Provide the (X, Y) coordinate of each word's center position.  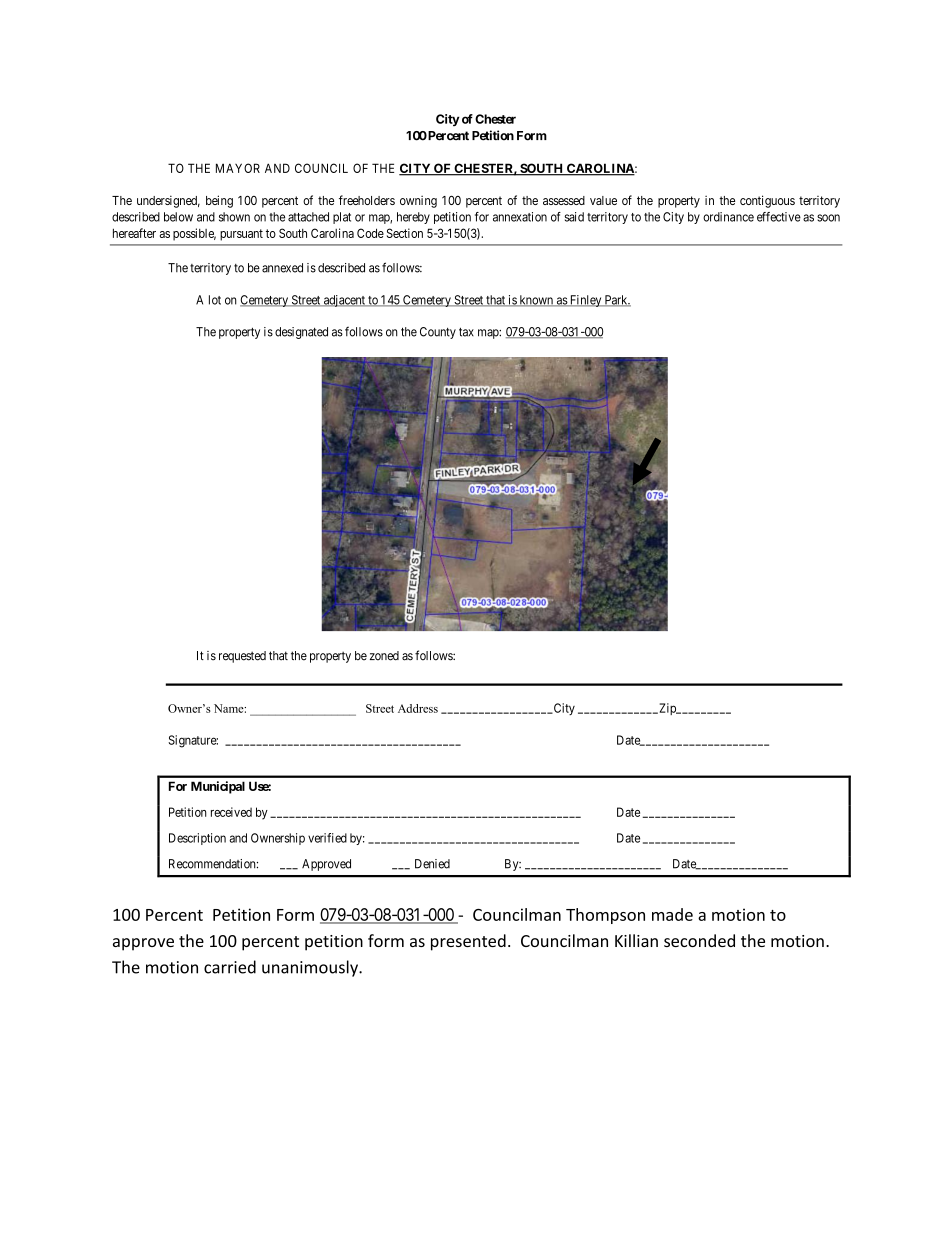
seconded (699, 940)
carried (230, 967)
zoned (384, 656)
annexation (520, 217)
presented (468, 942)
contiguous (767, 201)
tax (466, 332)
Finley (585, 301)
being (219, 201)
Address (418, 708)
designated (301, 333)
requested (242, 657)
